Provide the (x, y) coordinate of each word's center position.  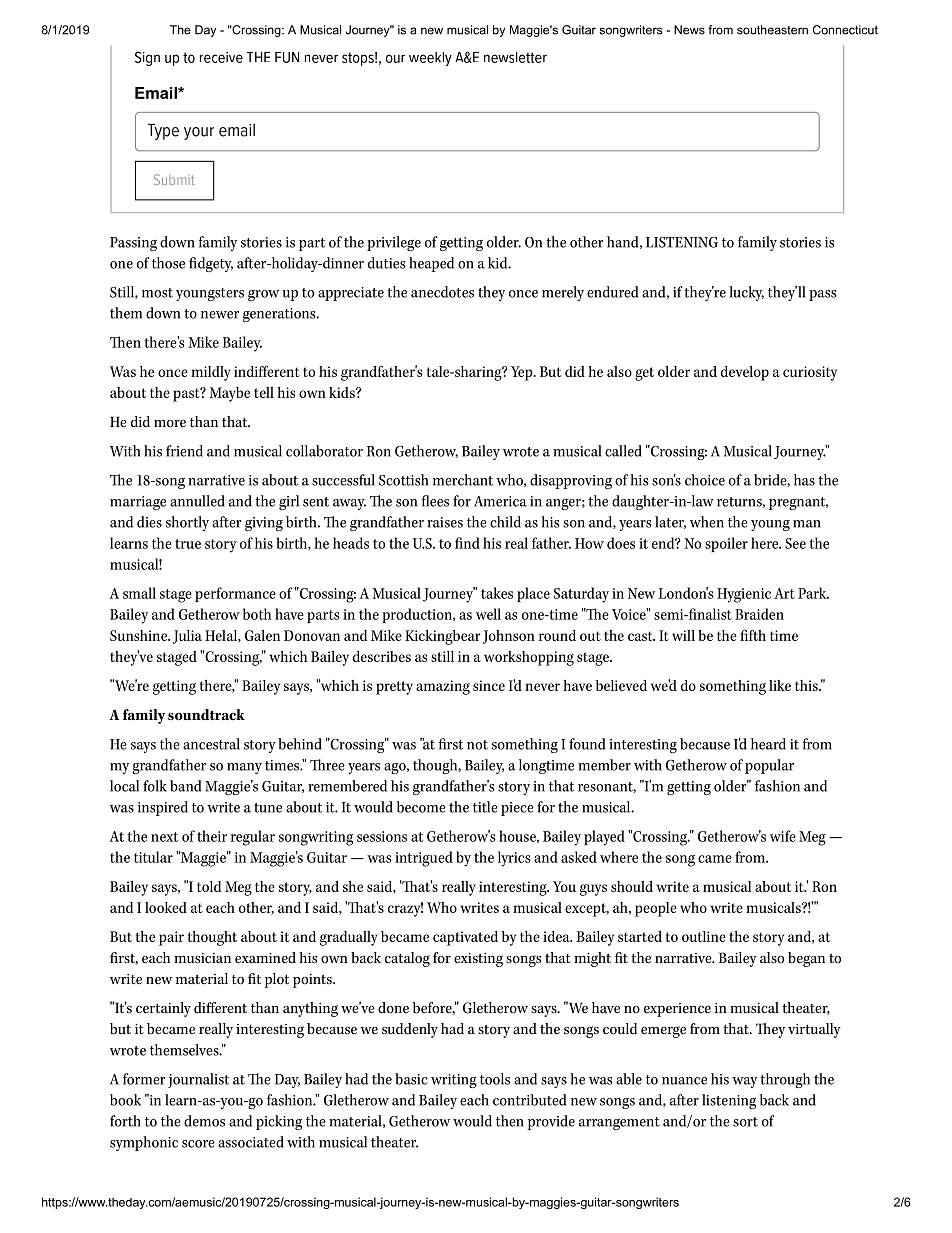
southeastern (772, 30)
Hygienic (744, 595)
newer (220, 315)
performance (235, 594)
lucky (746, 293)
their (212, 836)
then (510, 1121)
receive (221, 57)
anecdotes (442, 292)
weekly (430, 59)
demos (204, 1121)
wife (783, 836)
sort (745, 1122)
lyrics (514, 859)
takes (497, 593)
